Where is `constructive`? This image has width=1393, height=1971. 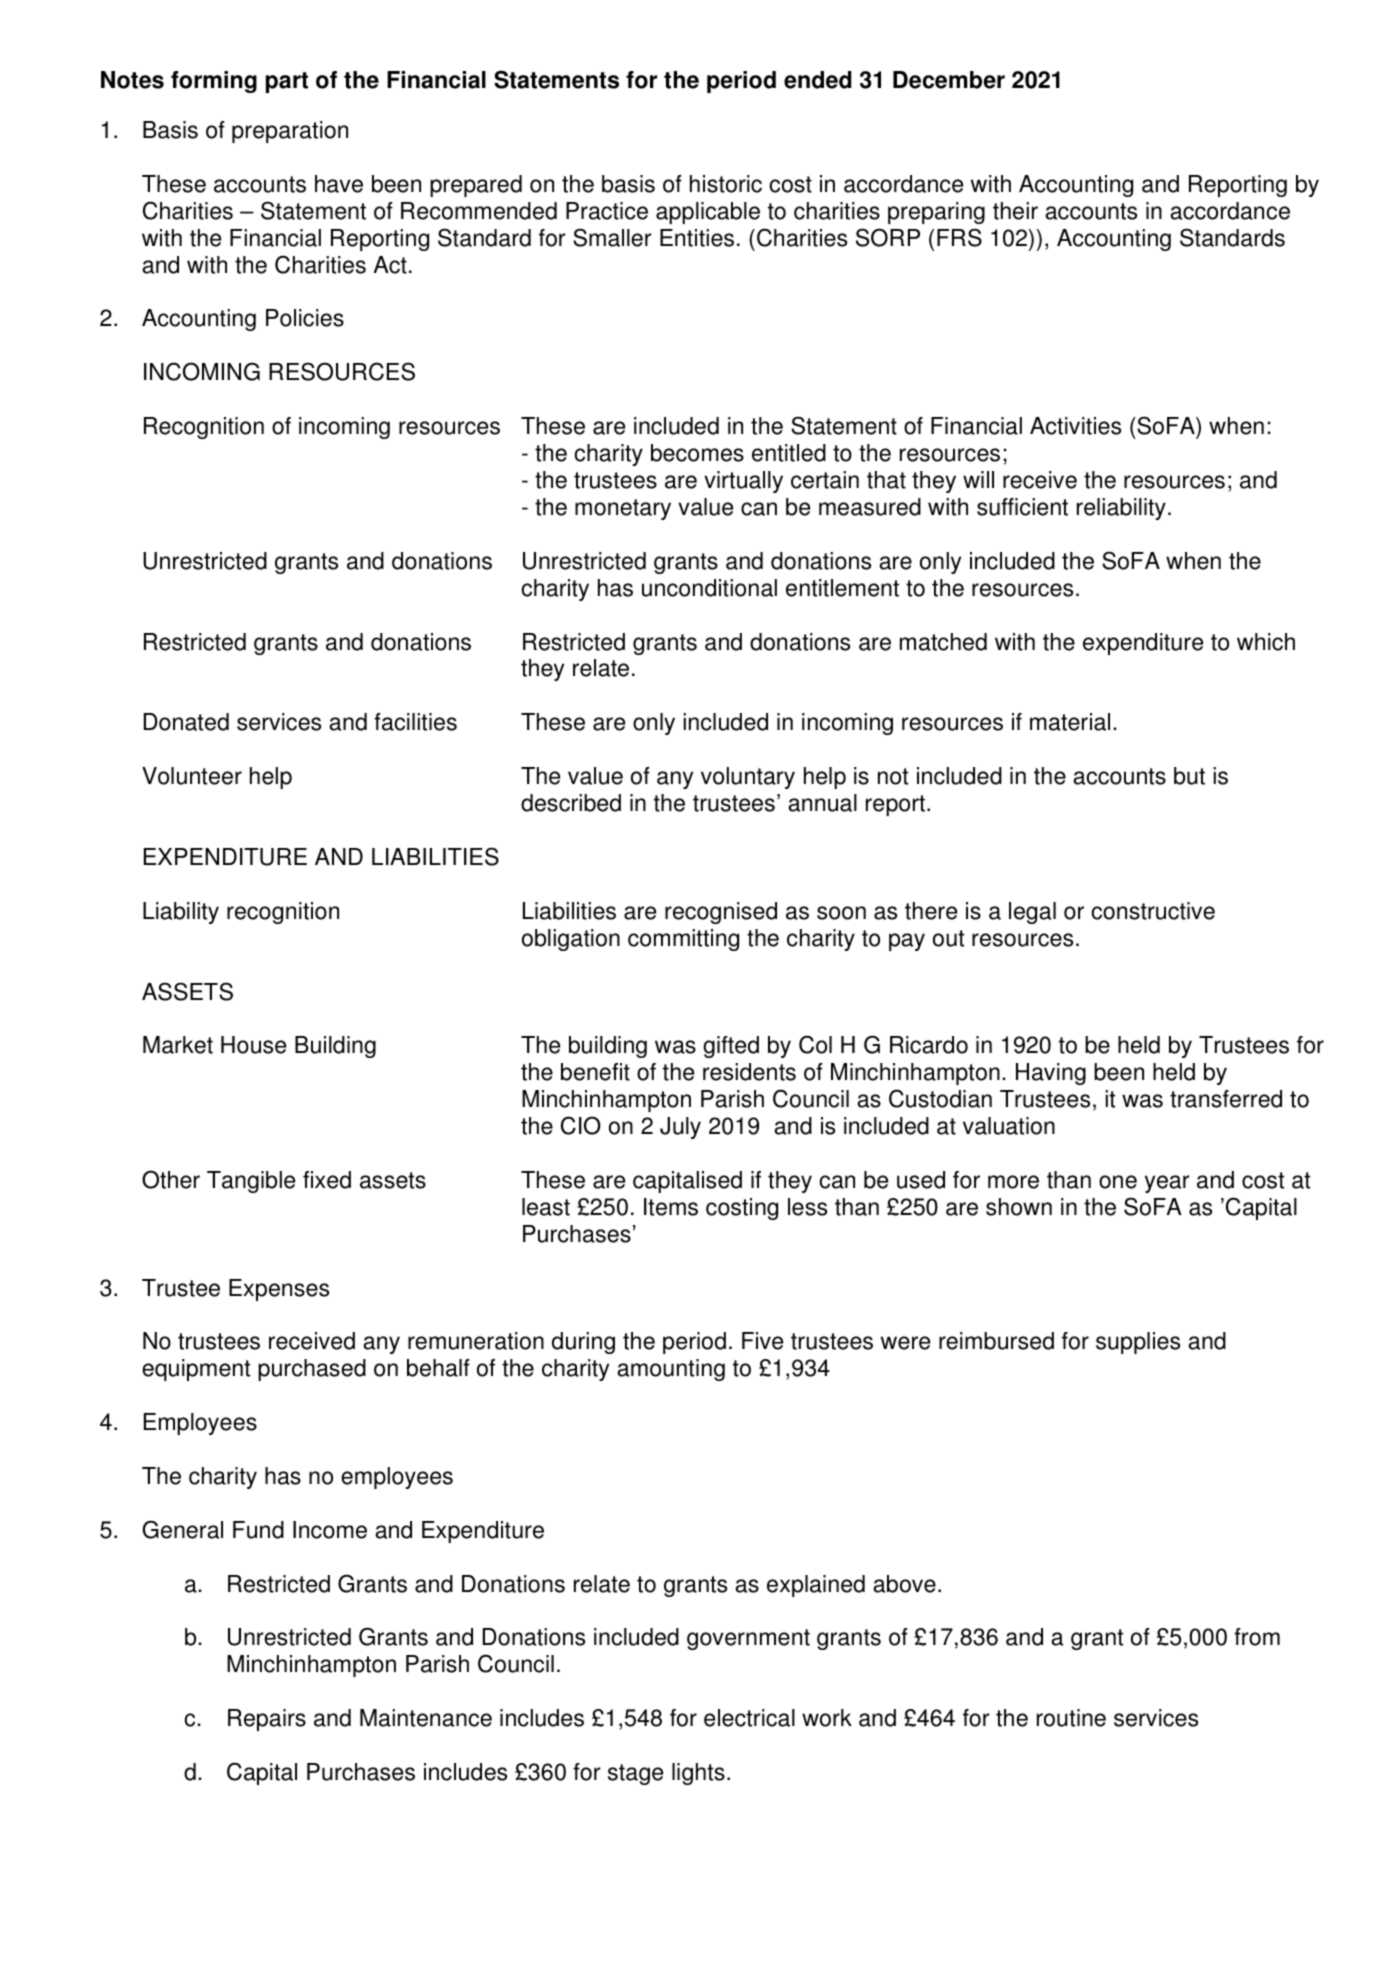
constructive is located at coordinates (1153, 911).
